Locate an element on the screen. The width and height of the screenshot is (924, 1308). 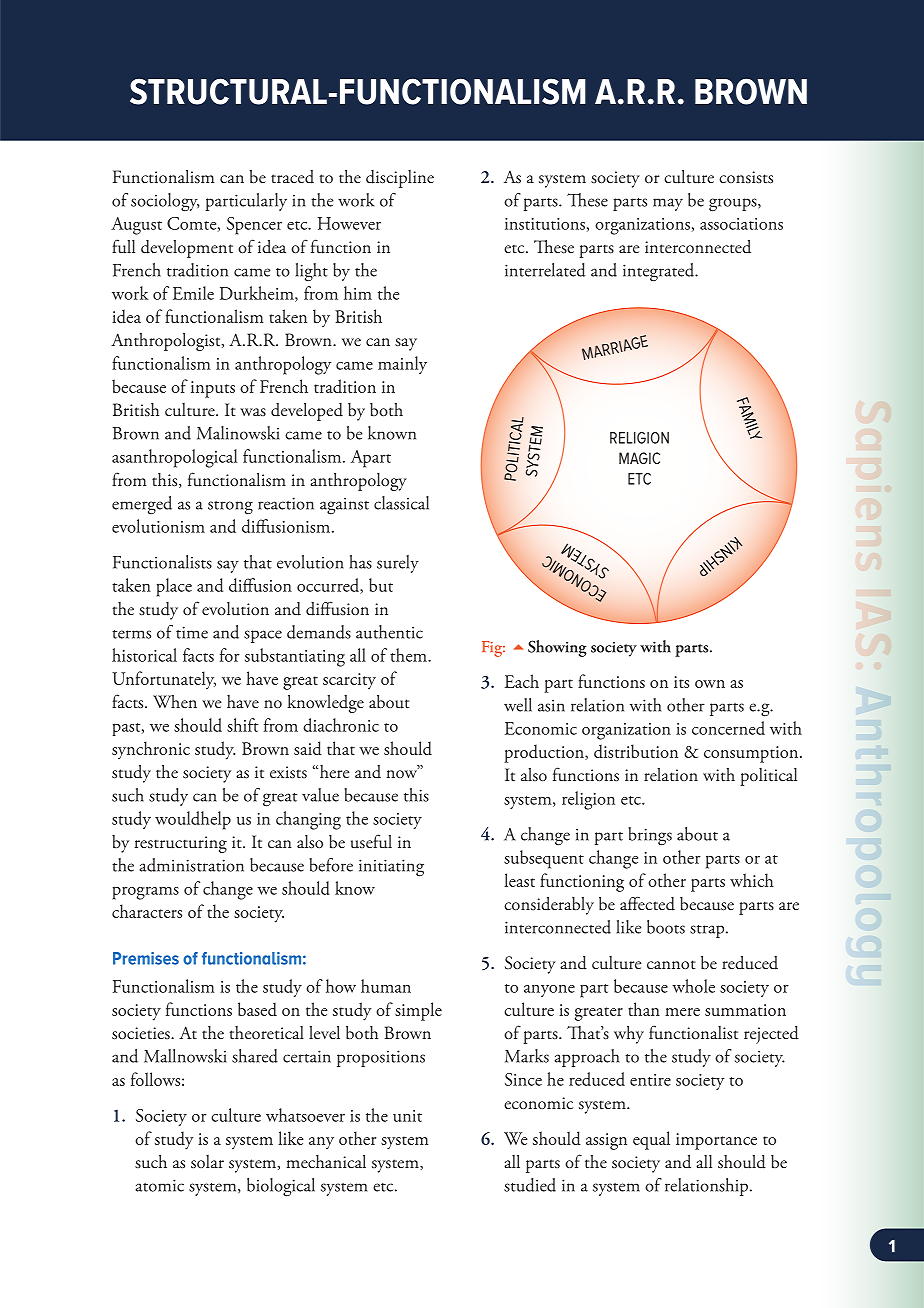
initiating is located at coordinates (391, 868).
